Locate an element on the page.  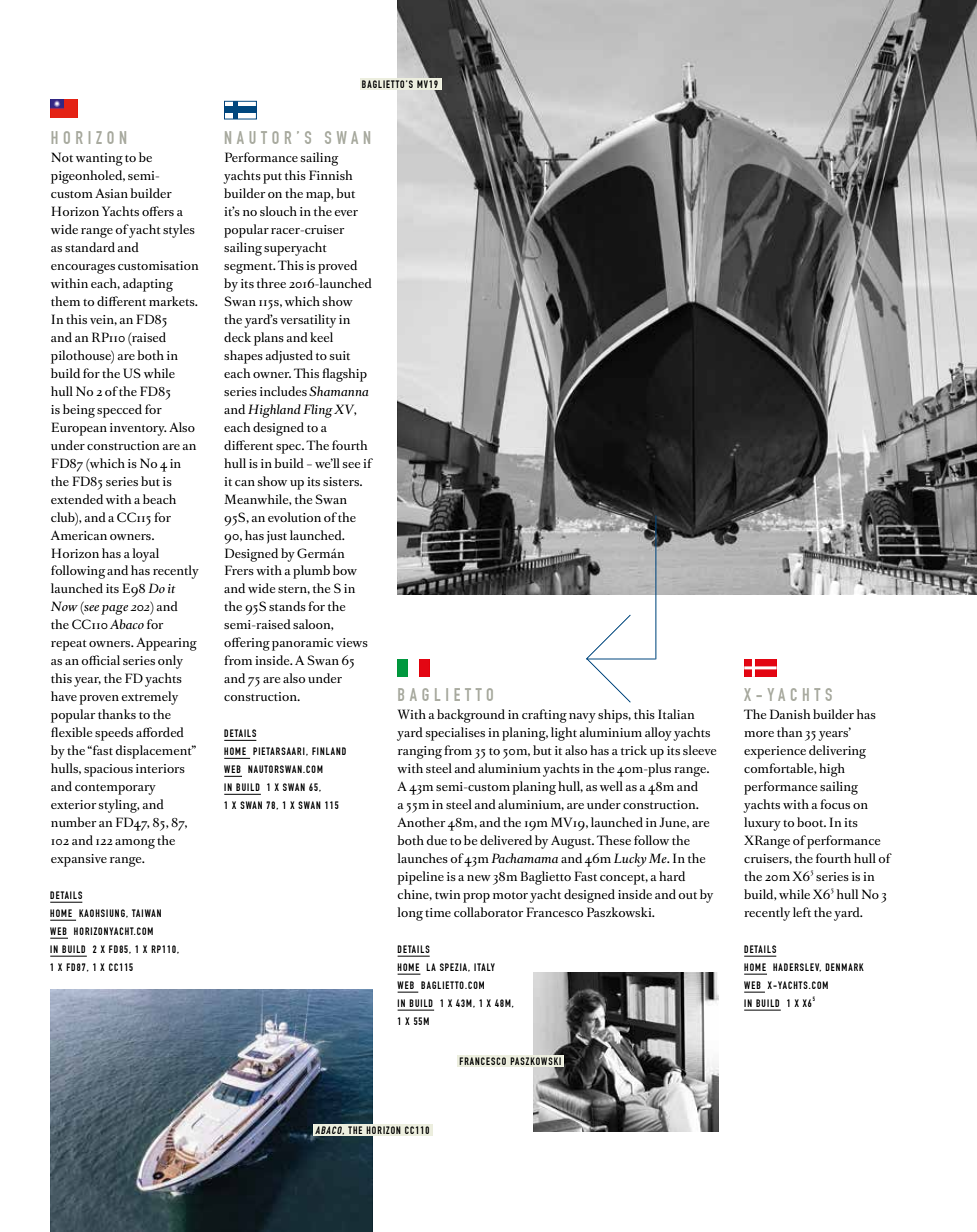
expansive is located at coordinates (79, 860).
